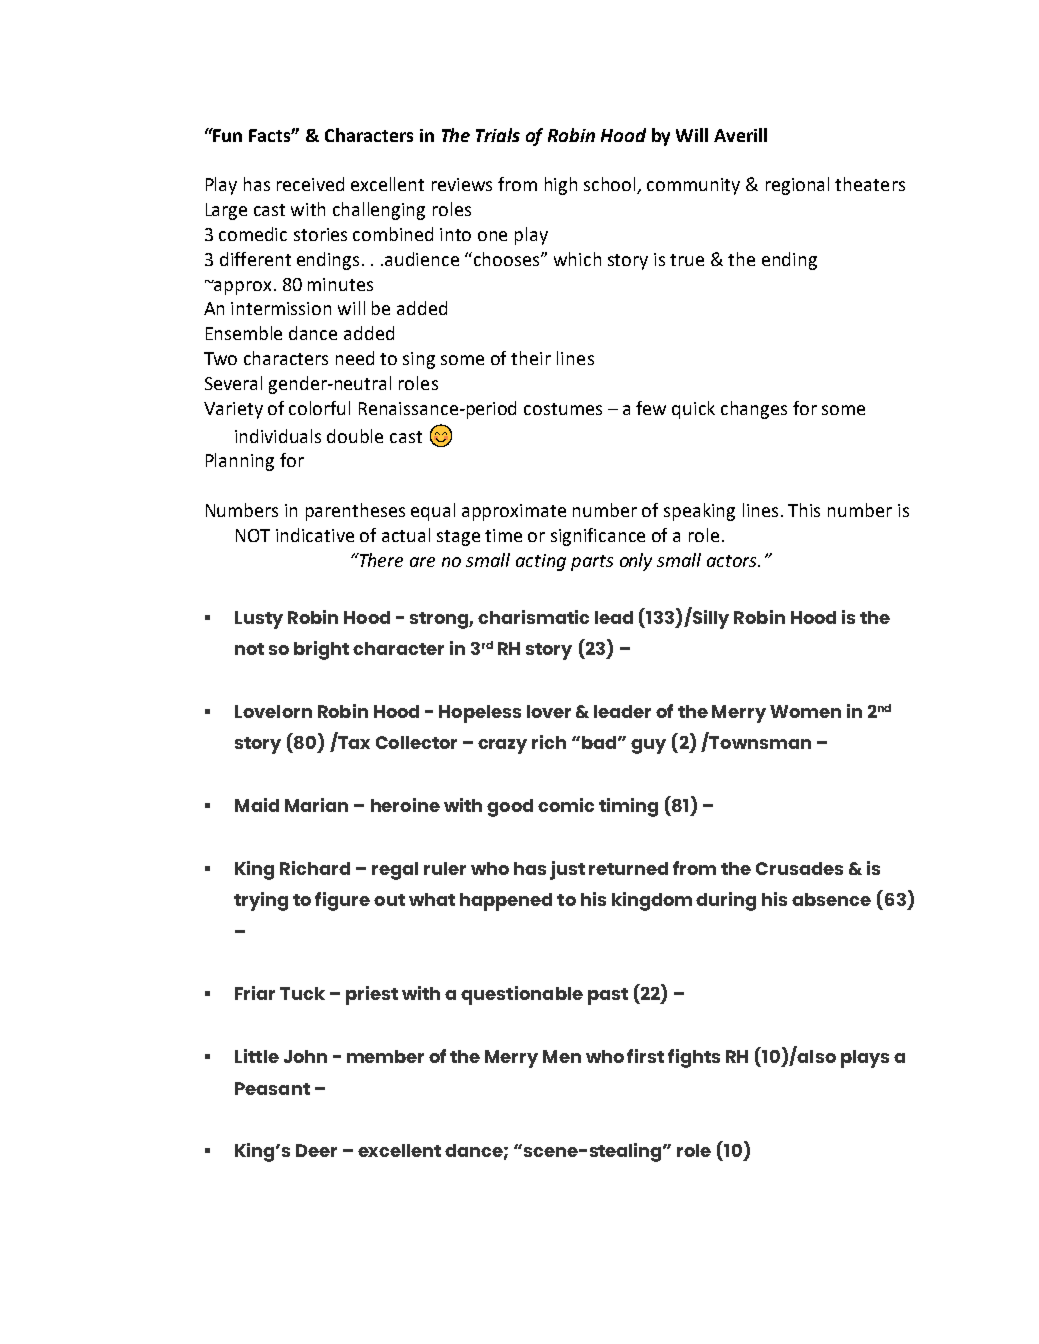  Describe the element at coordinates (316, 1150) in the screenshot. I see `Deer` at that location.
